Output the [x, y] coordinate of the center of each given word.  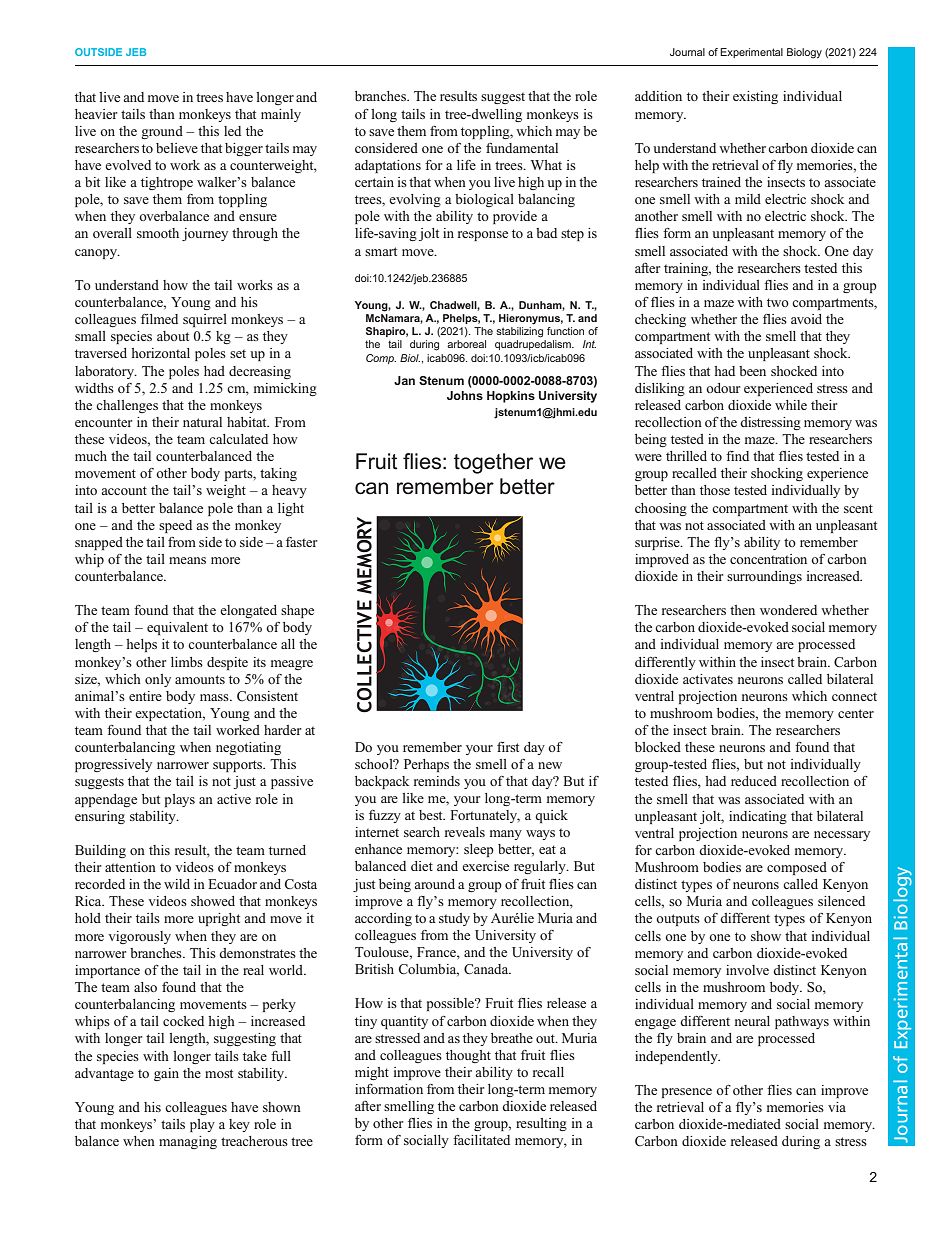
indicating [758, 817]
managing [188, 1142]
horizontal [160, 353]
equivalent [177, 628]
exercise [485, 866]
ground [162, 132]
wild [177, 884]
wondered [788, 610]
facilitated [481, 1140]
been [752, 371]
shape [297, 611]
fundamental [522, 148]
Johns [465, 395]
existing [755, 97]
